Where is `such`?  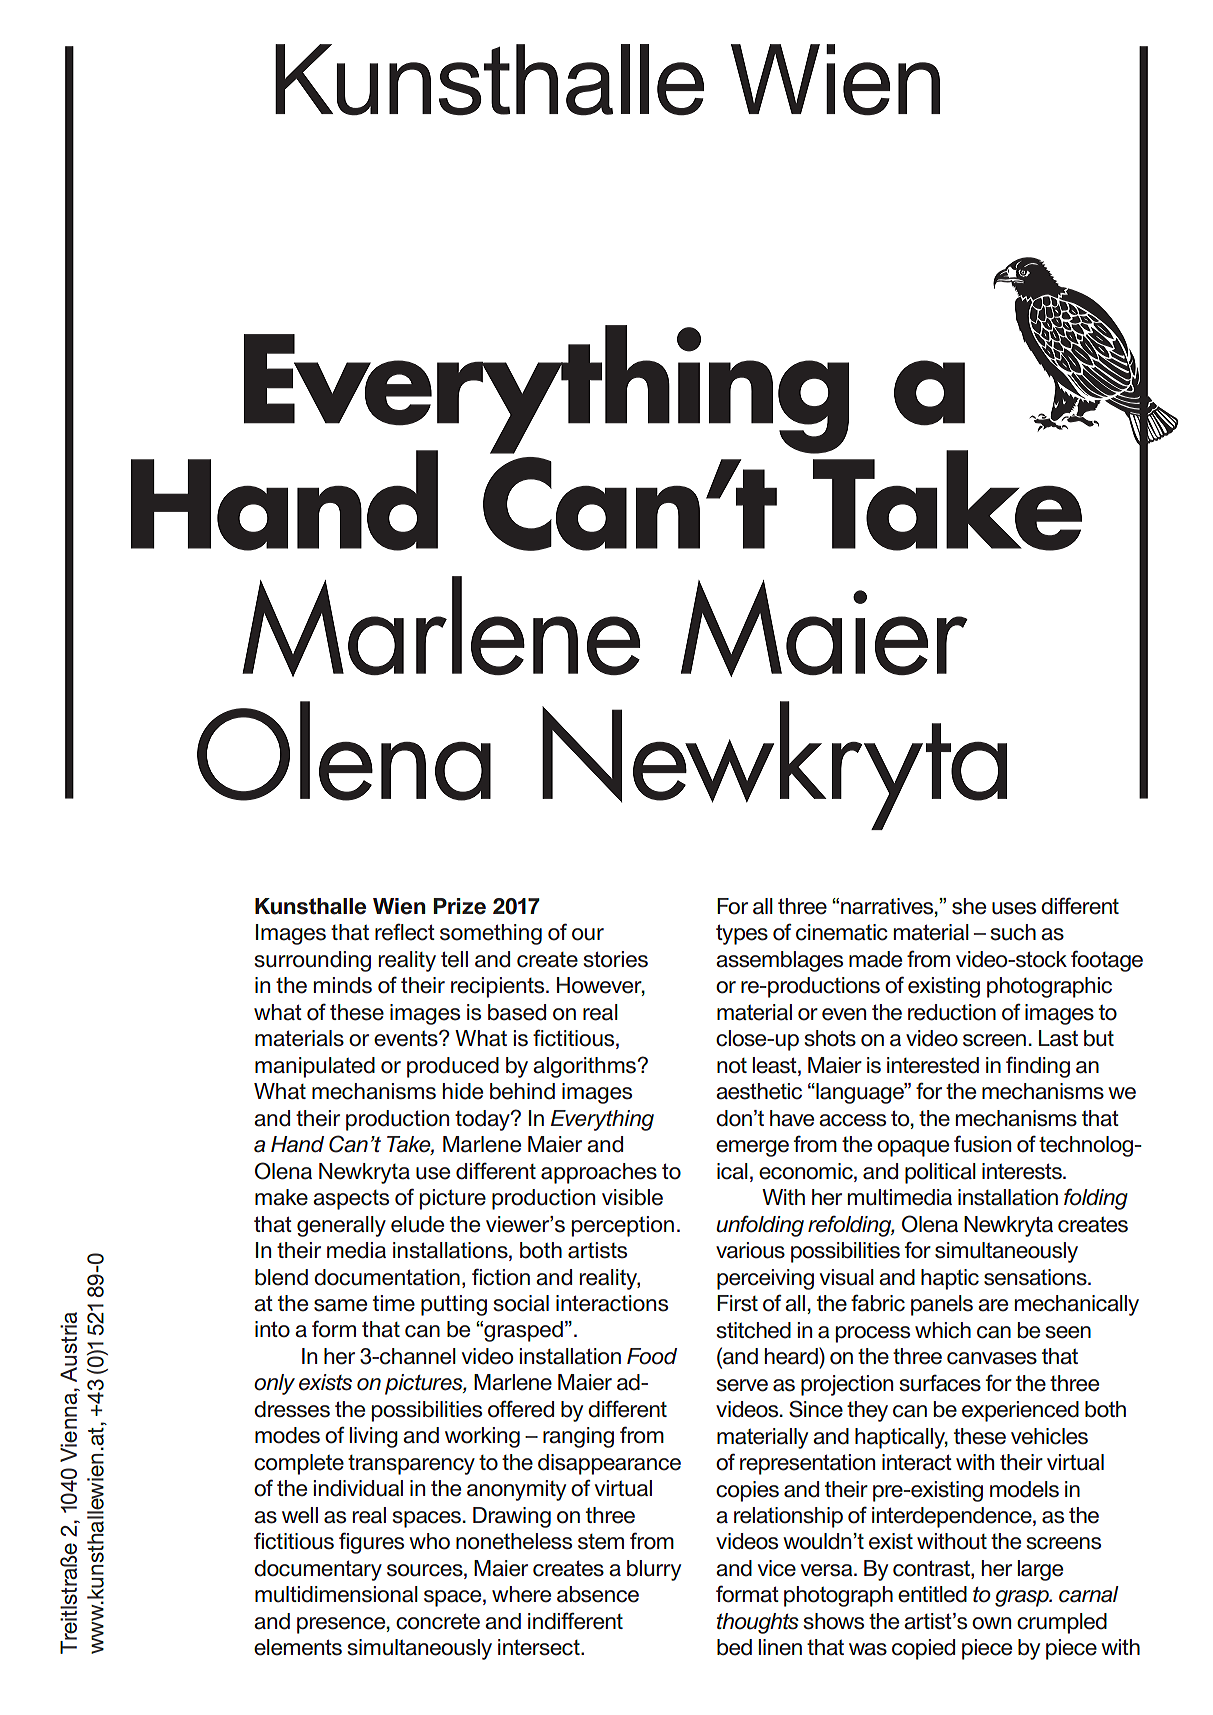 such is located at coordinates (1013, 932).
